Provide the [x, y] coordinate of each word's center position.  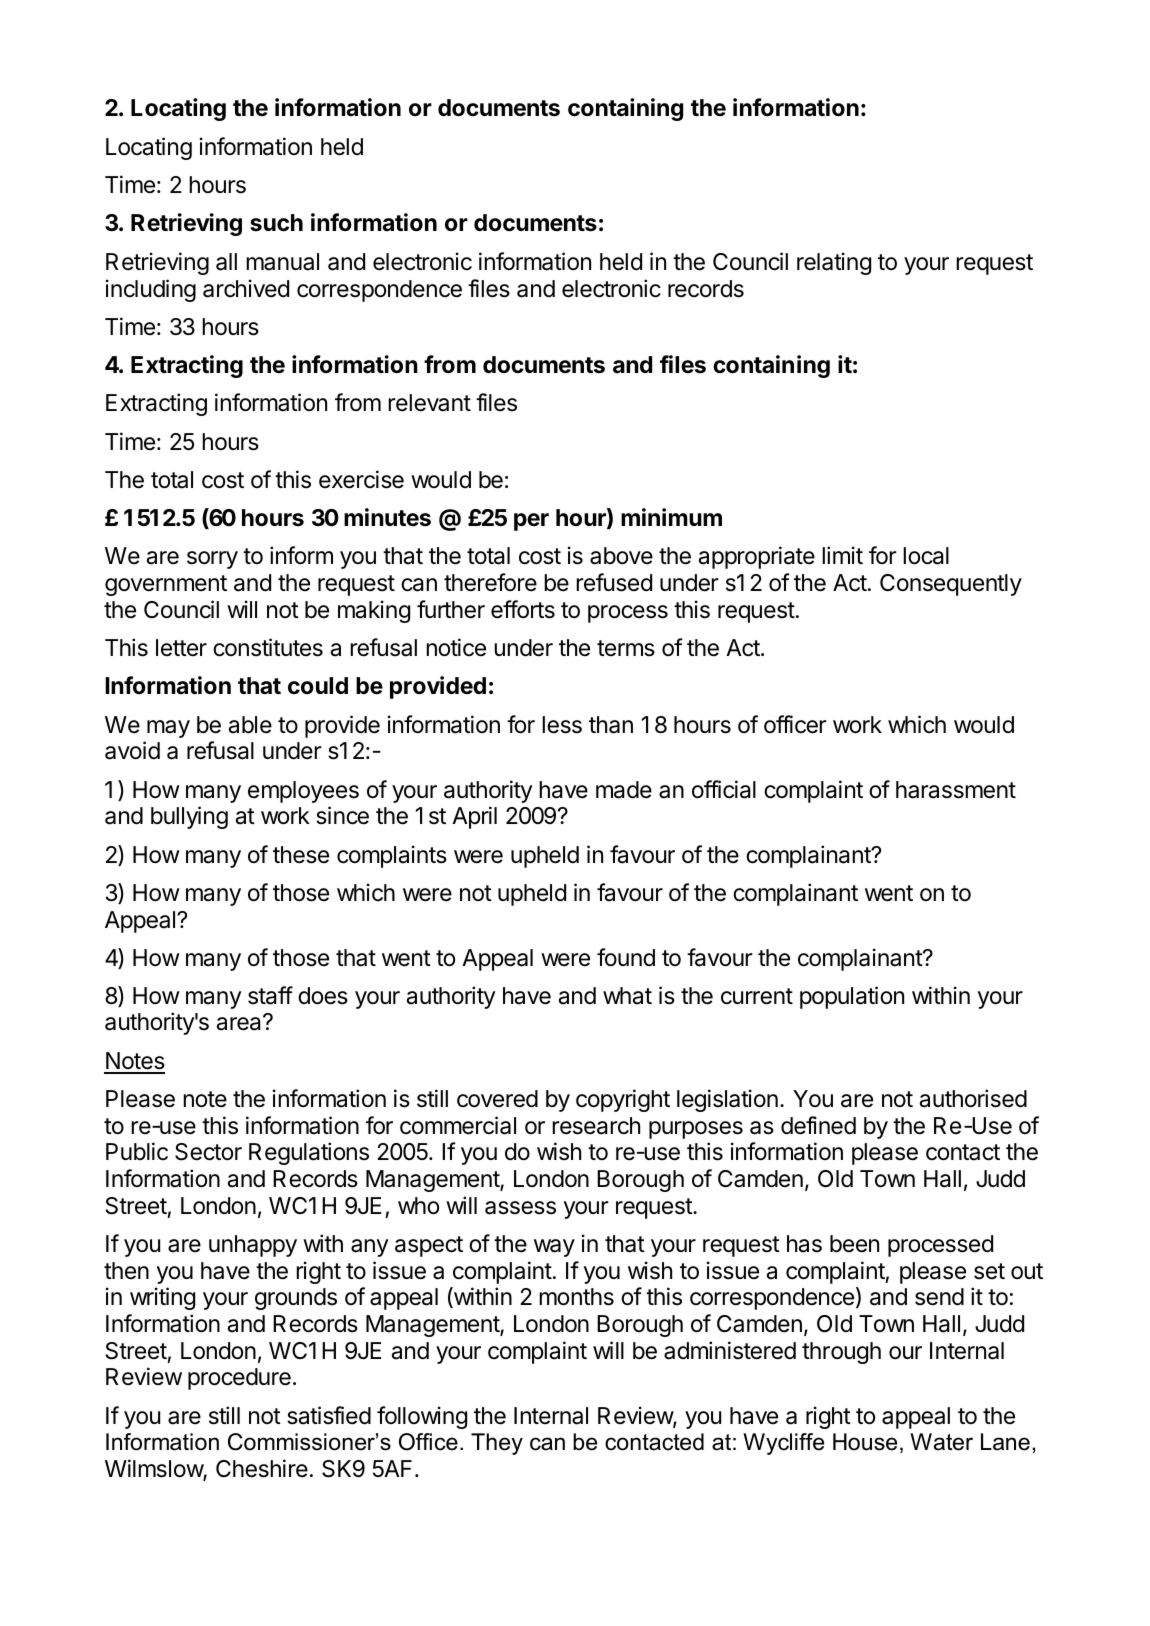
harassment [956, 790]
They [497, 1444]
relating [834, 263]
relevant [429, 403]
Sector [208, 1152]
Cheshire [262, 1468]
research [596, 1126]
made [624, 790]
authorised [973, 1098]
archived [246, 288]
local [926, 556]
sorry [212, 560]
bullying [189, 817]
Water [941, 1442]
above [621, 556]
